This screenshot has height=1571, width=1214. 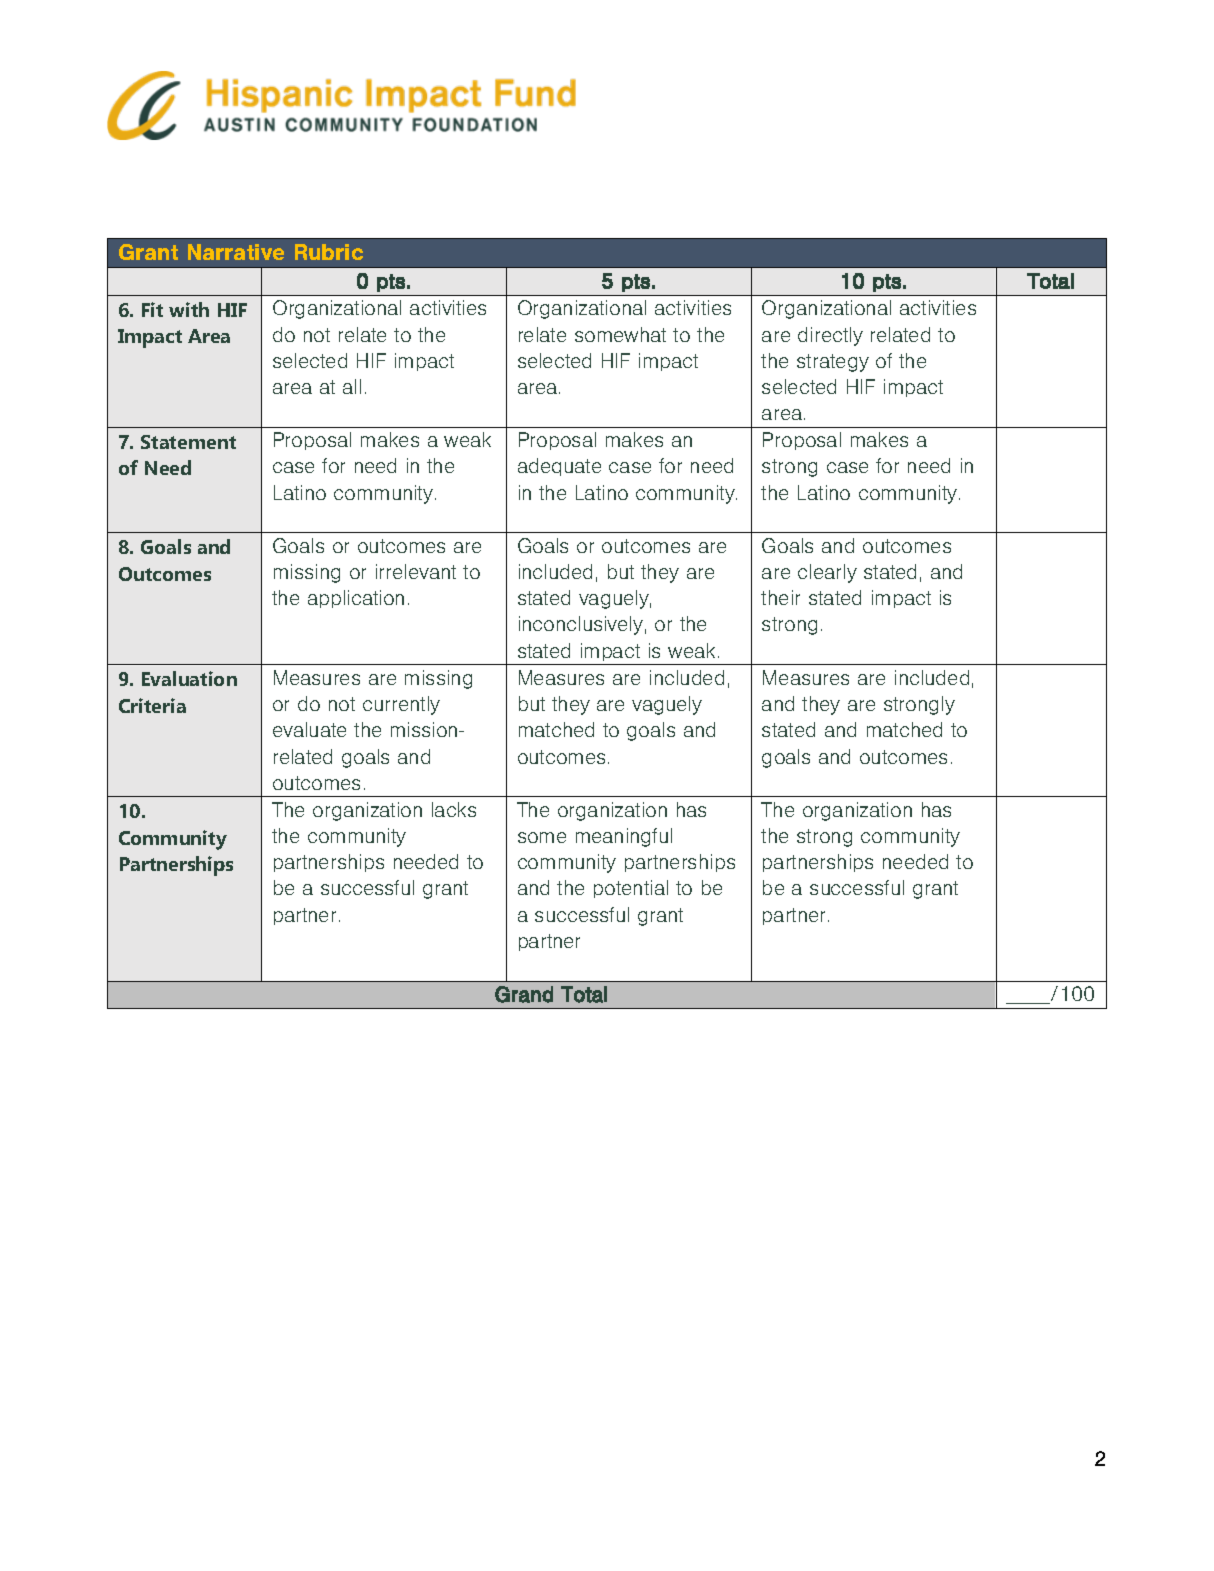 I want to click on lacks, so click(x=454, y=809).
